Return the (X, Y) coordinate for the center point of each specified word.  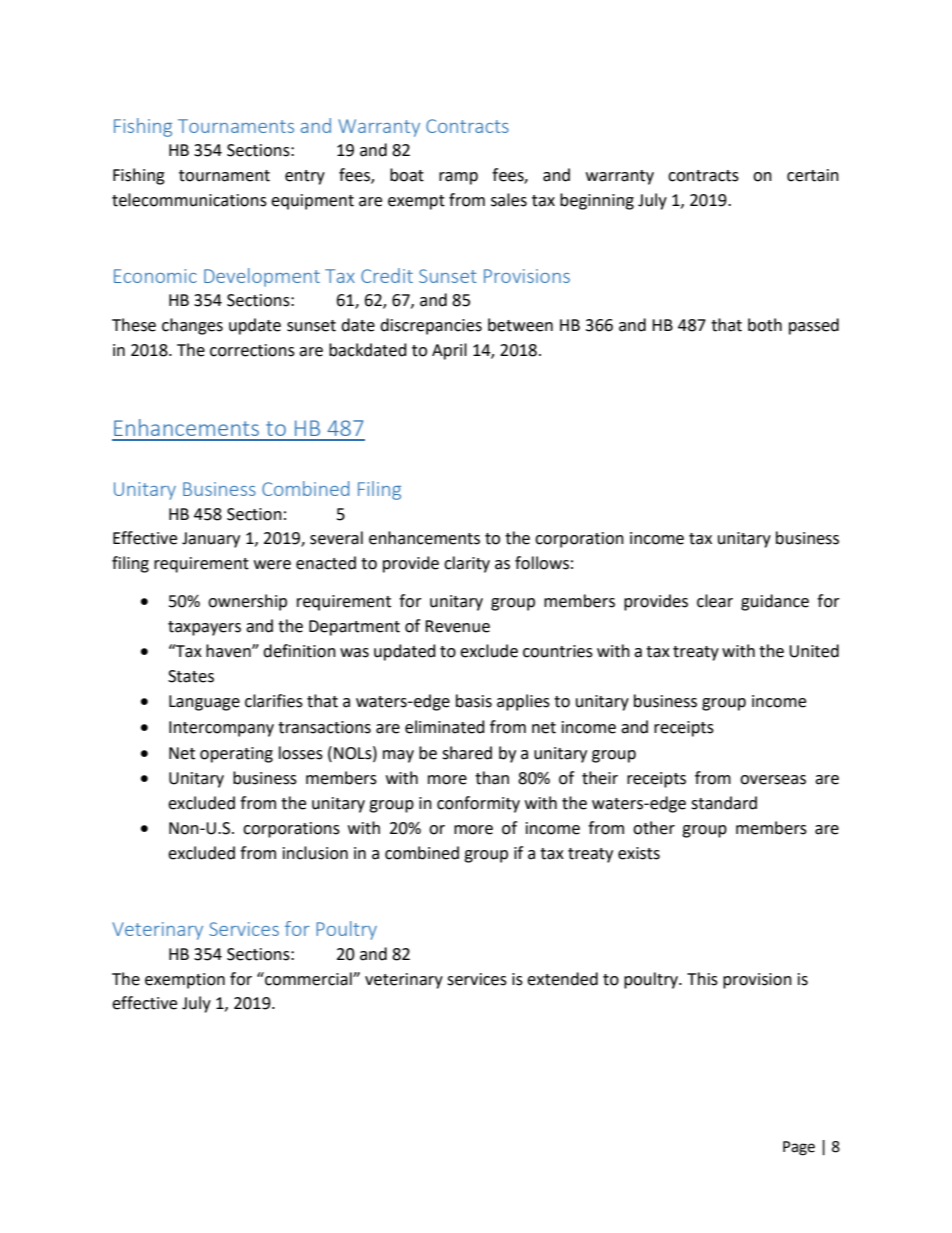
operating (236, 755)
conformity (478, 804)
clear (715, 601)
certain (813, 175)
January (211, 540)
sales (509, 200)
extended (562, 979)
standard (724, 803)
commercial (308, 979)
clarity (467, 564)
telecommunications (189, 200)
